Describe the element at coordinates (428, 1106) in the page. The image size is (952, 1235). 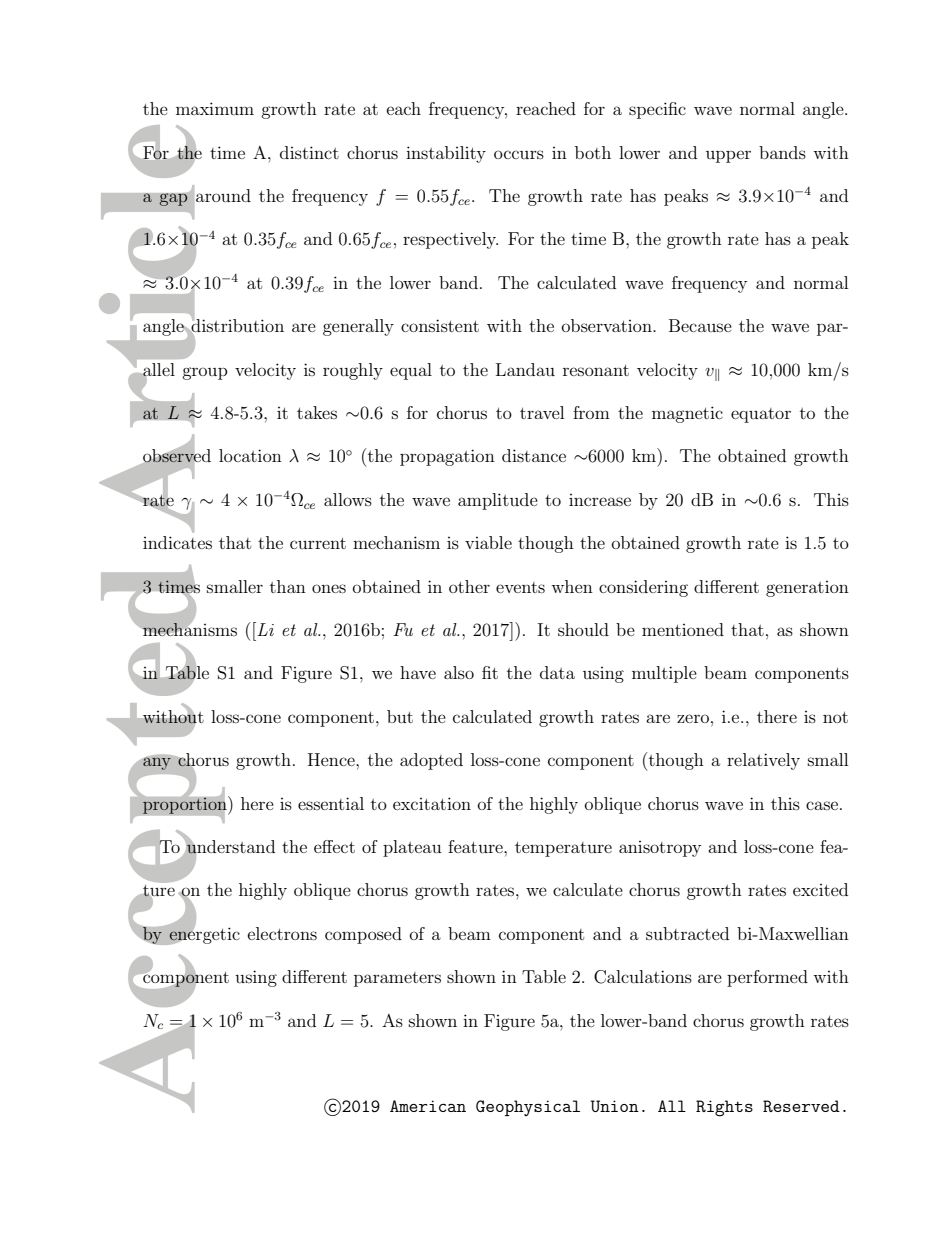
I see `American` at that location.
